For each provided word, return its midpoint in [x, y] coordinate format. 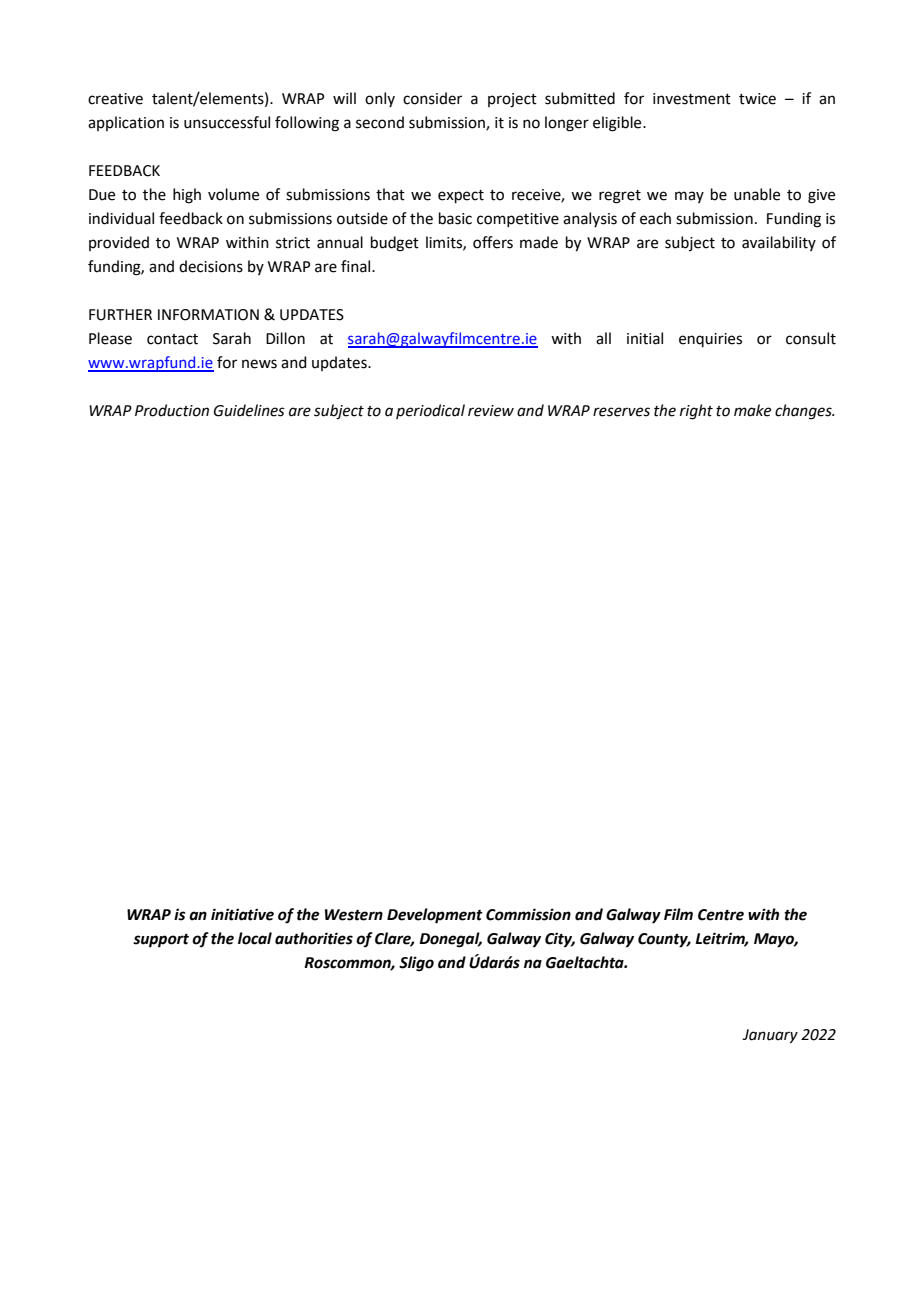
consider [432, 98]
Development [435, 916]
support [161, 941]
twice [757, 99]
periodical [430, 411]
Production [172, 410]
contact [172, 339]
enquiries [710, 340]
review [491, 411]
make [752, 410]
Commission [528, 914]
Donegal [450, 940]
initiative [242, 914]
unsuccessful [227, 122]
